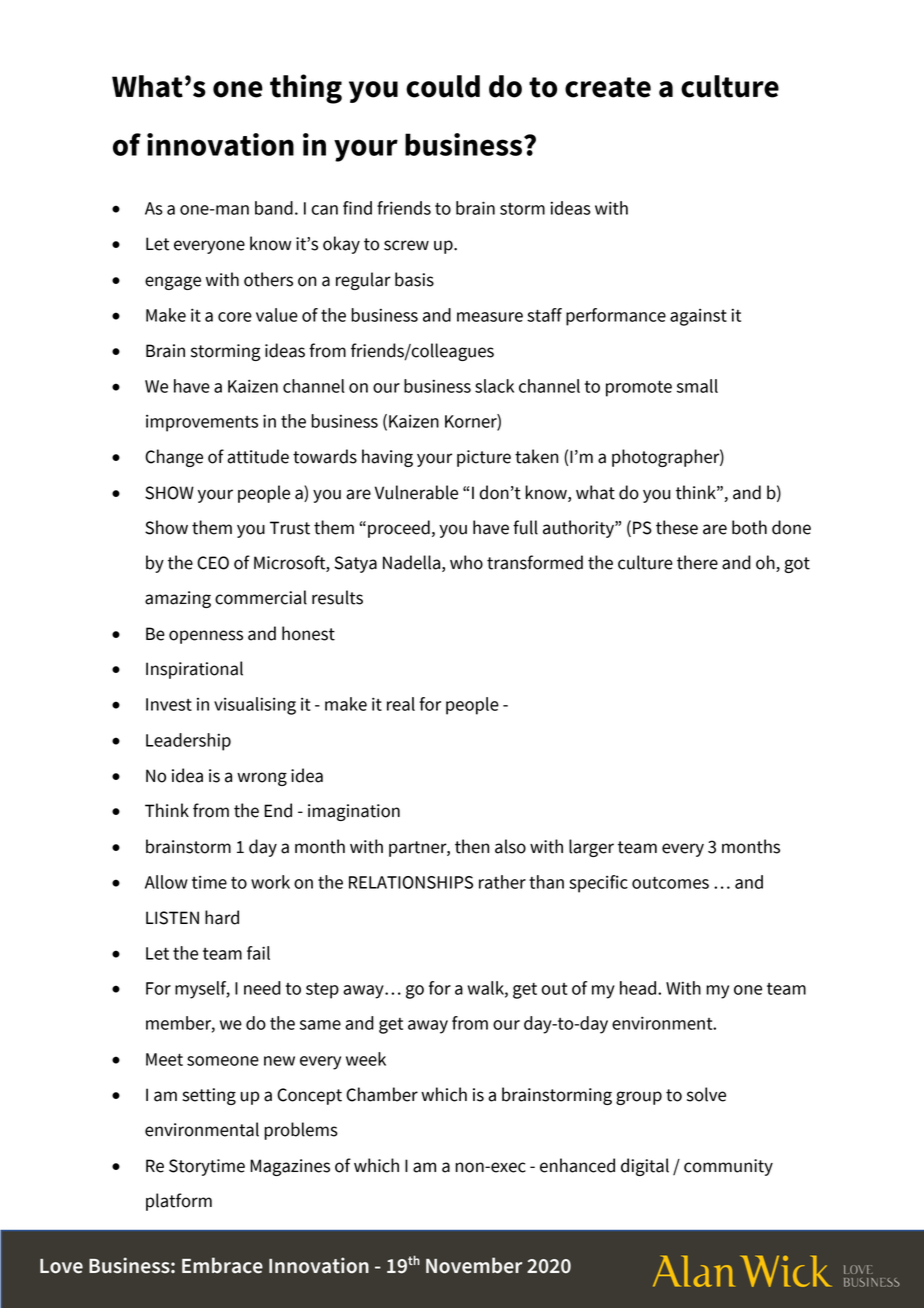  What do you see at coordinates (306, 89) in the screenshot?
I see `thing` at bounding box center [306, 89].
